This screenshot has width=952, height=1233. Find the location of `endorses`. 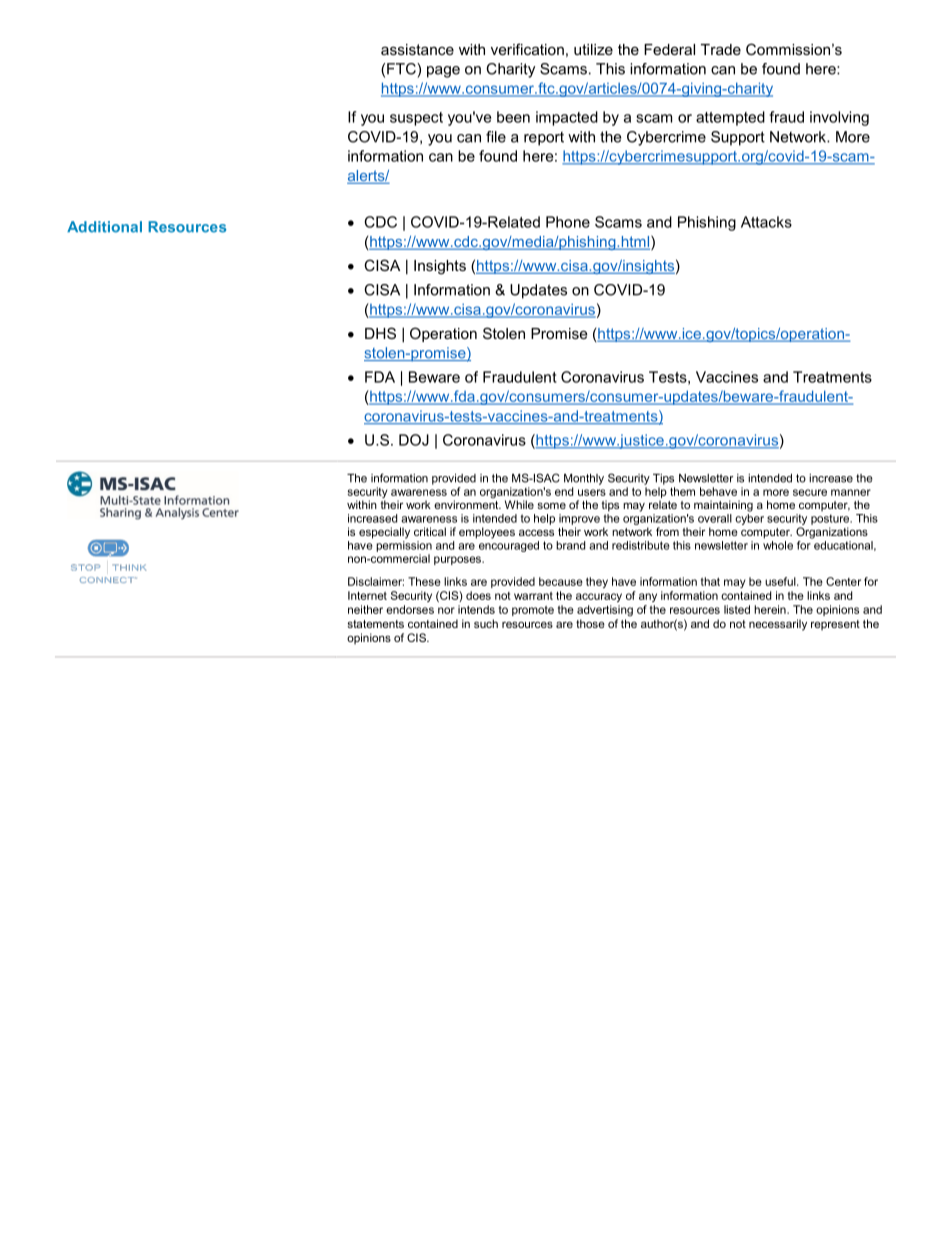

endorses is located at coordinates (410, 609).
